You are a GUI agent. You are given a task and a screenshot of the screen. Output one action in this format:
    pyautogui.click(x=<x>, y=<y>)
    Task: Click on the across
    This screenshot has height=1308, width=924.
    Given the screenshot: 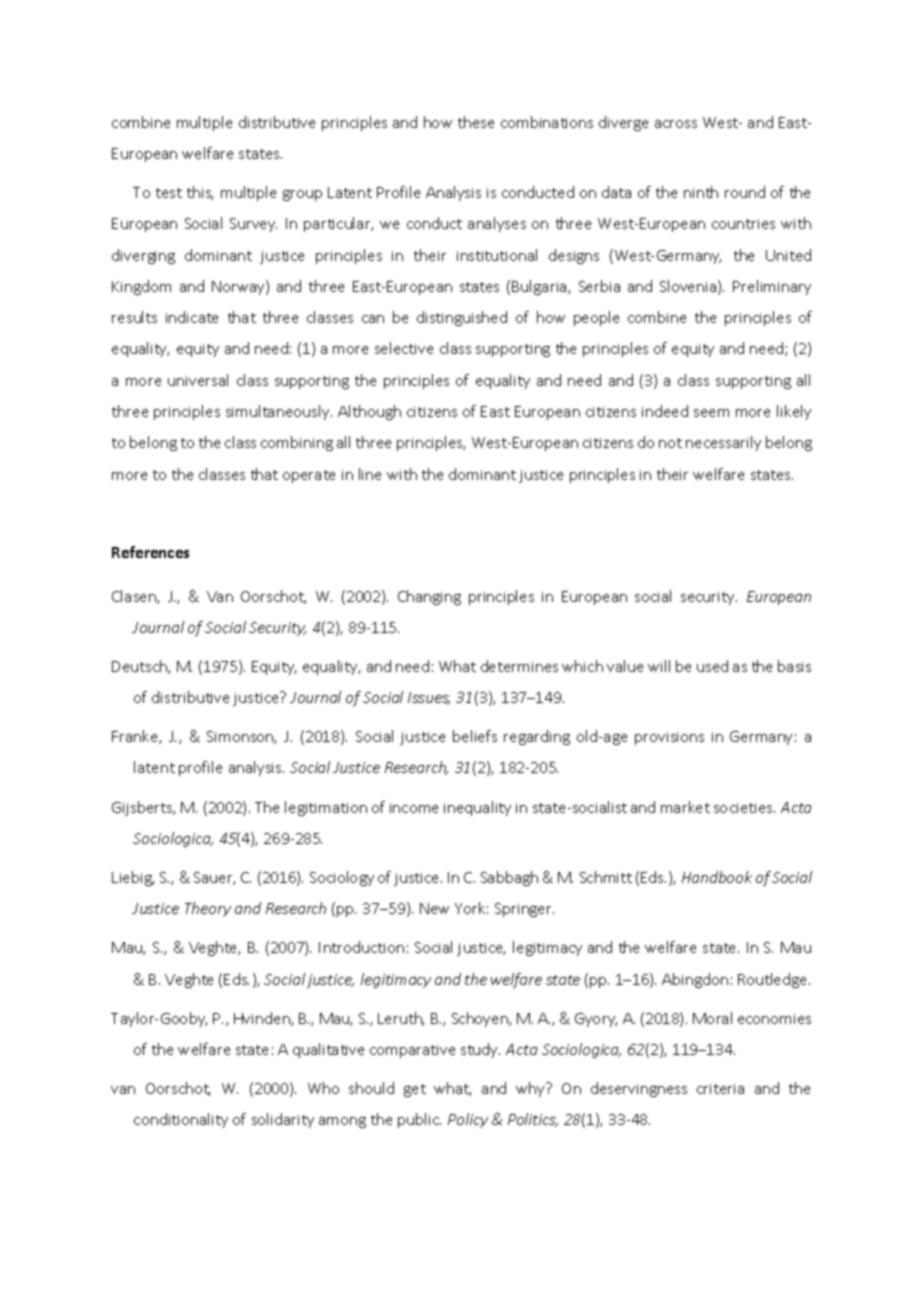 What is the action you would take?
    pyautogui.click(x=676, y=124)
